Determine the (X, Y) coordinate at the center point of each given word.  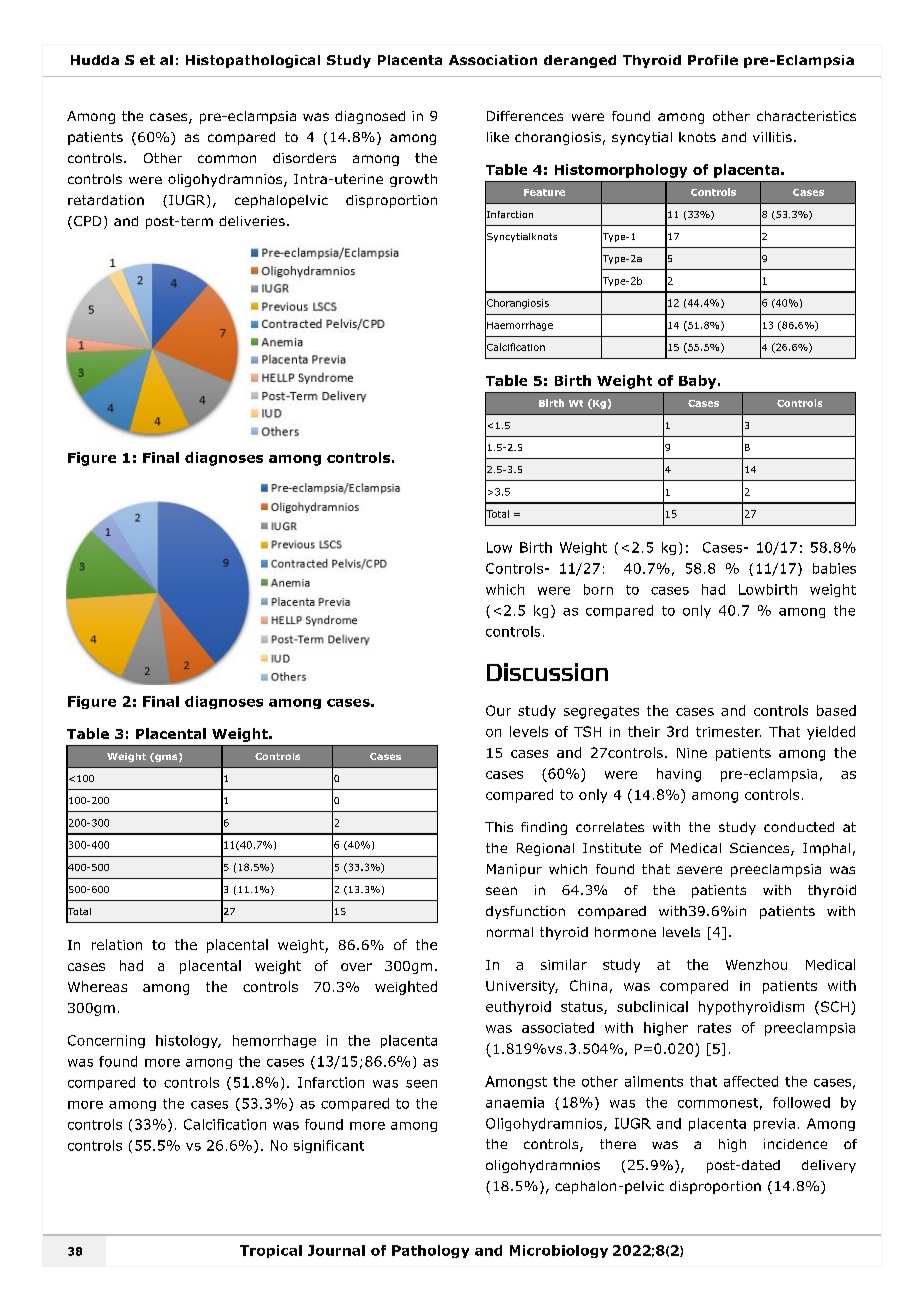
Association (493, 60)
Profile (713, 60)
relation (117, 944)
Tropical (271, 1251)
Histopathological (253, 61)
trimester (728, 732)
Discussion (547, 672)
